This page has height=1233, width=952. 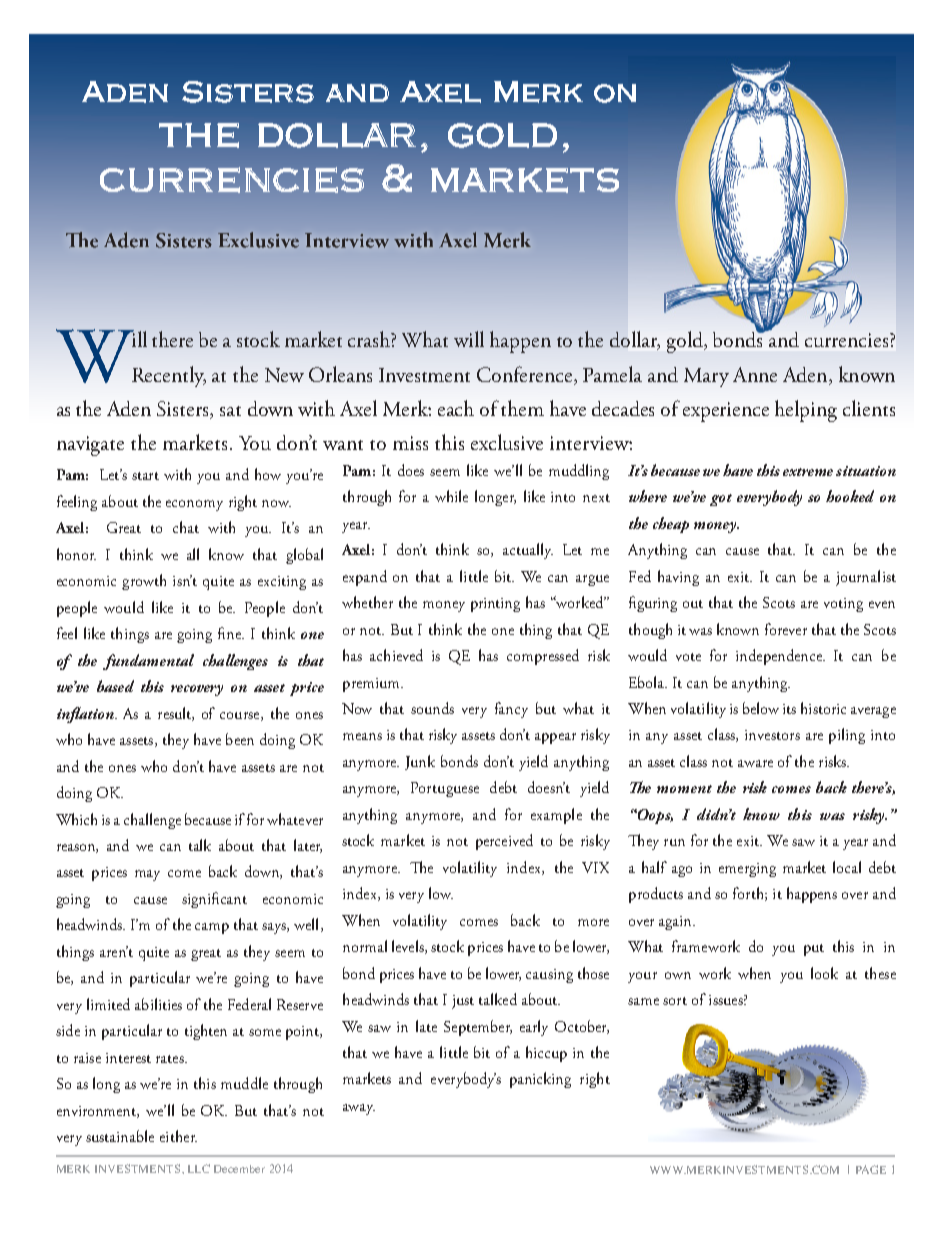 I want to click on each, so click(x=456, y=408).
